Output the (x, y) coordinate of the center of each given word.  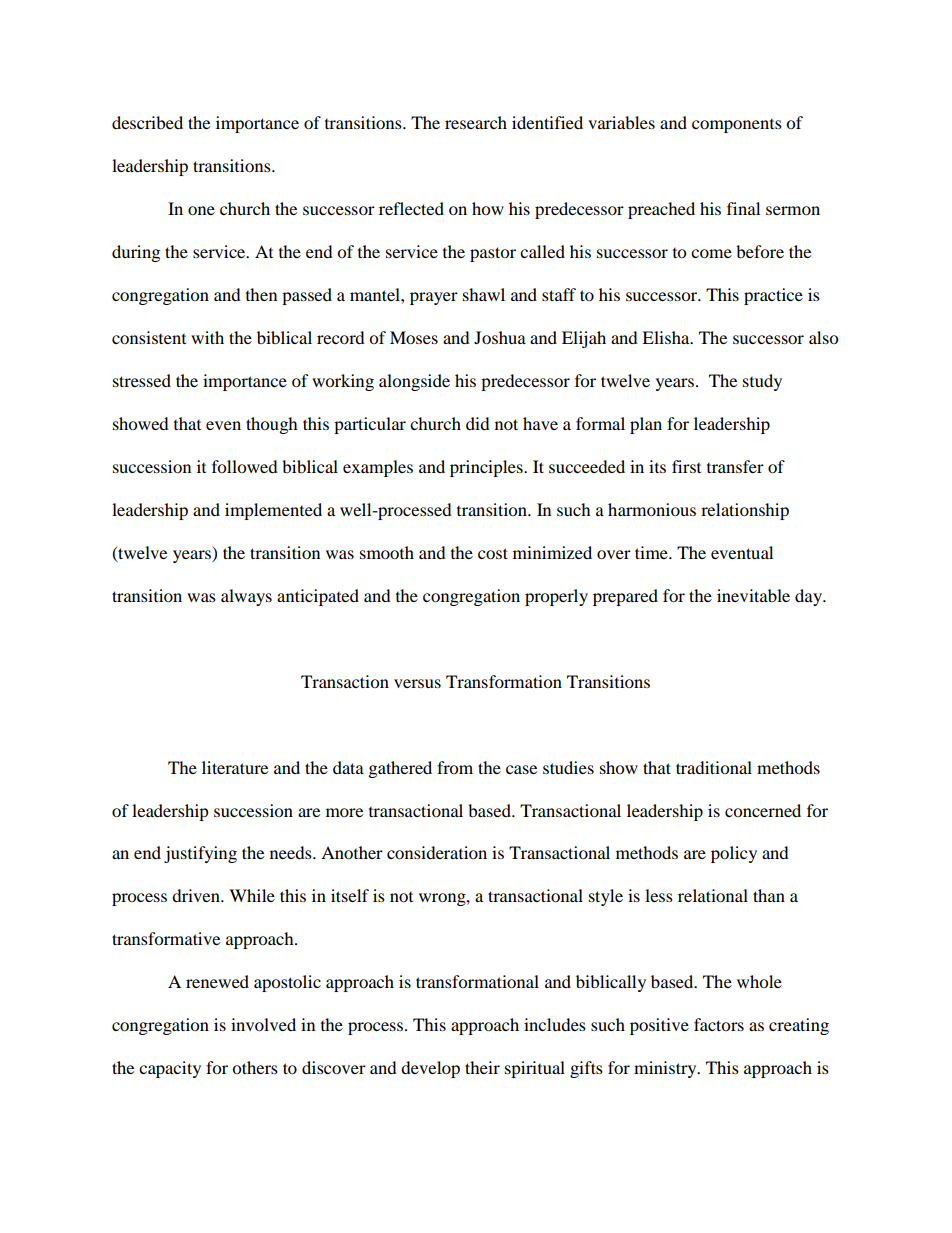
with (207, 337)
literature (235, 767)
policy (734, 854)
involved (263, 1024)
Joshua (500, 337)
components (737, 126)
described (147, 122)
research (476, 122)
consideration (437, 852)
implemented (273, 511)
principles (487, 468)
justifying (200, 854)
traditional (714, 767)
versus (417, 683)
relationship (745, 511)
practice (773, 296)
